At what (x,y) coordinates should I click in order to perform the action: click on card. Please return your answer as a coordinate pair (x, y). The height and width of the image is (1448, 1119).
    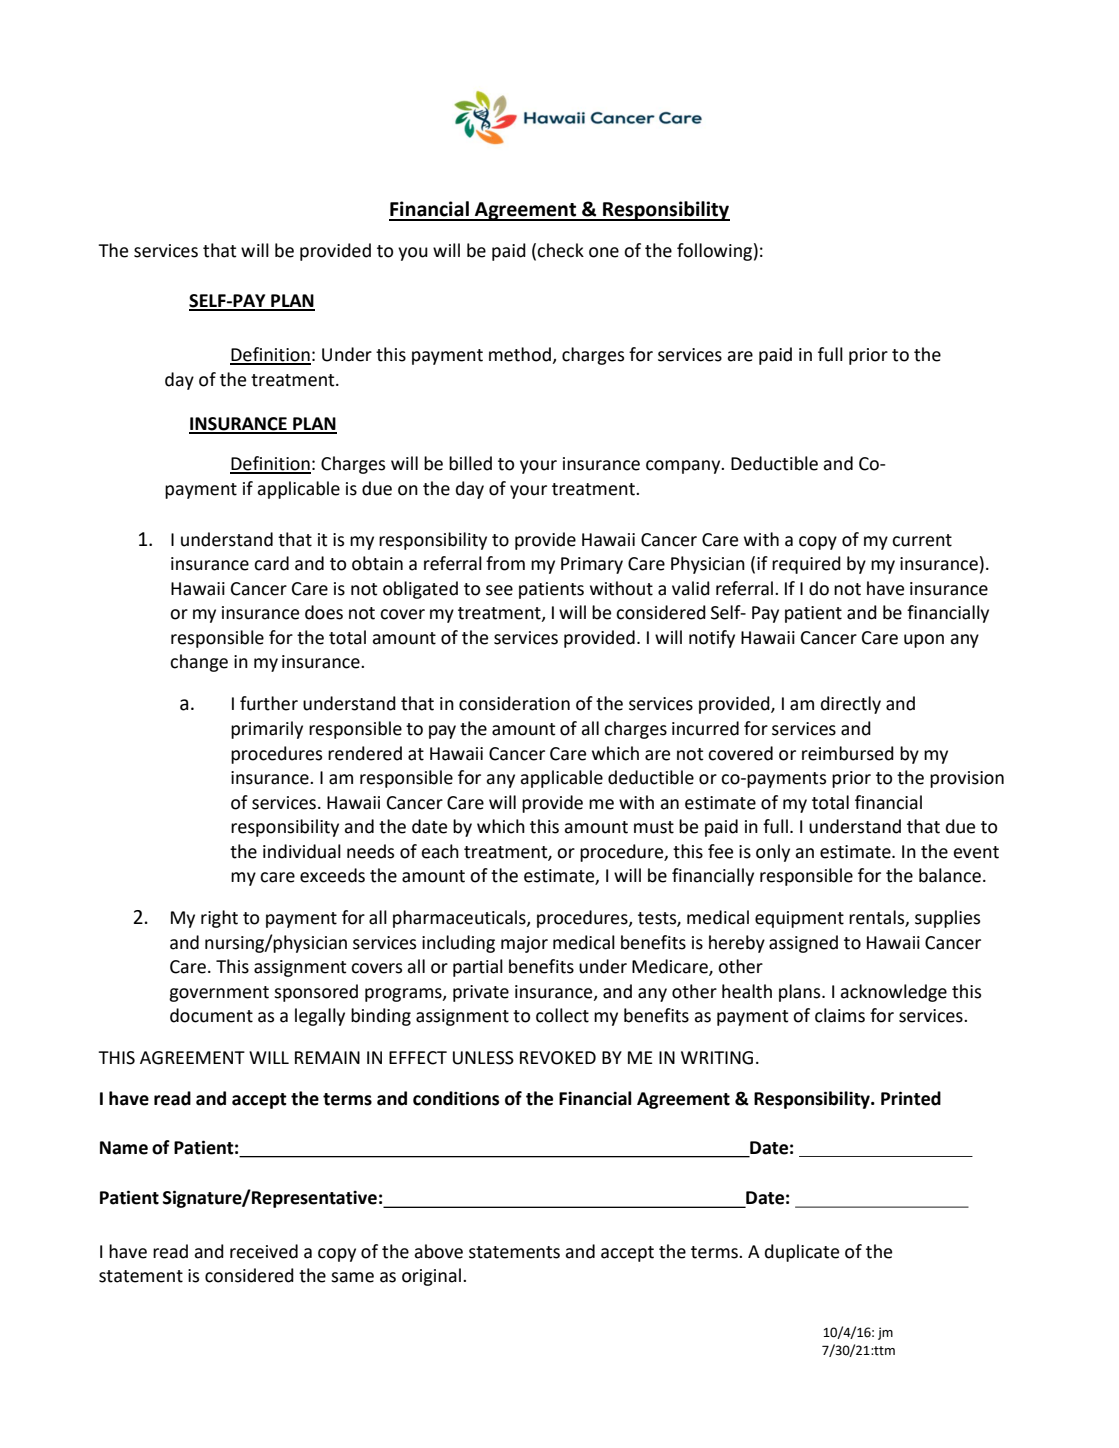
    Looking at the image, I should click on (271, 563).
